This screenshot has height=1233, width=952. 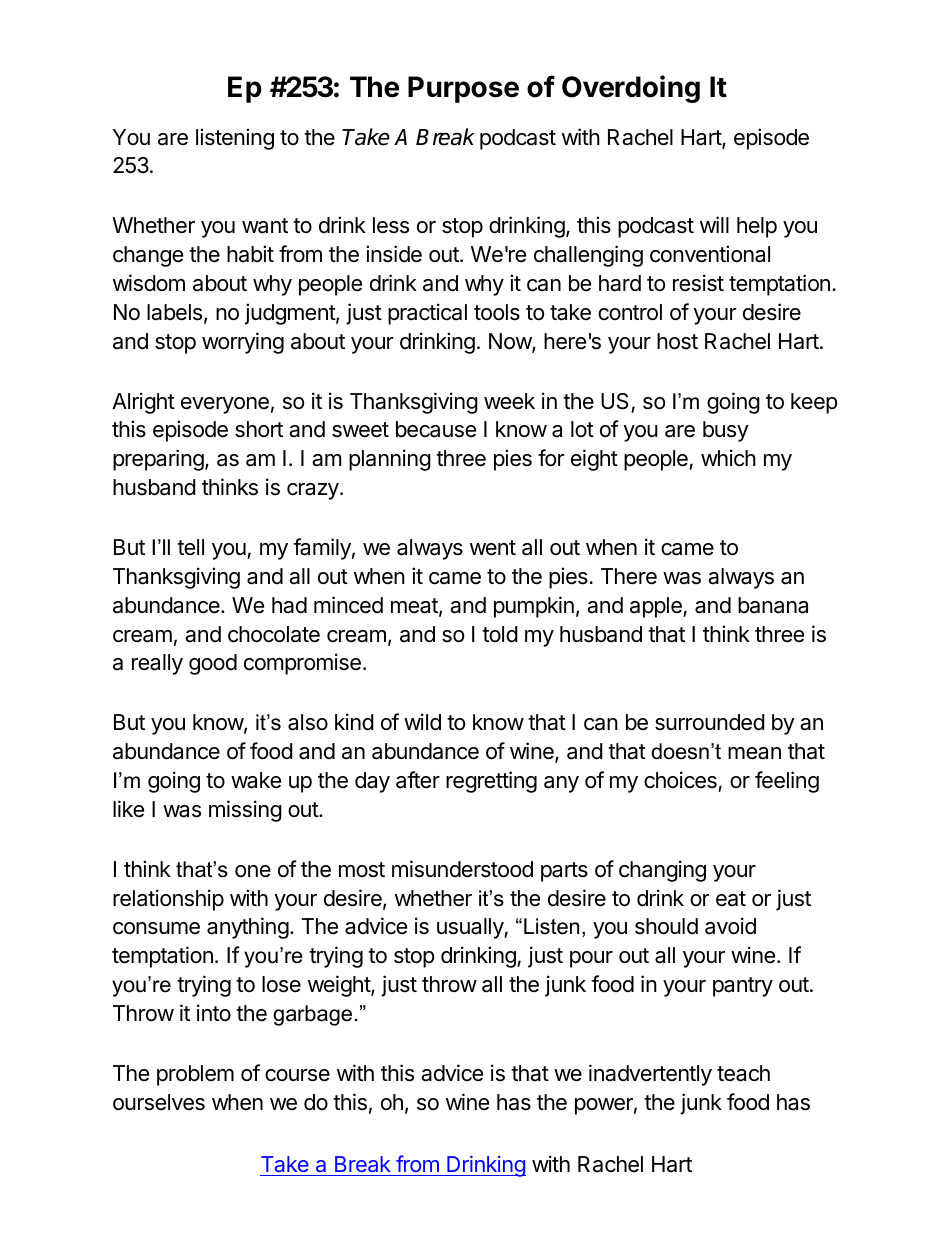 What do you see at coordinates (243, 343) in the screenshot?
I see `worrying` at bounding box center [243, 343].
